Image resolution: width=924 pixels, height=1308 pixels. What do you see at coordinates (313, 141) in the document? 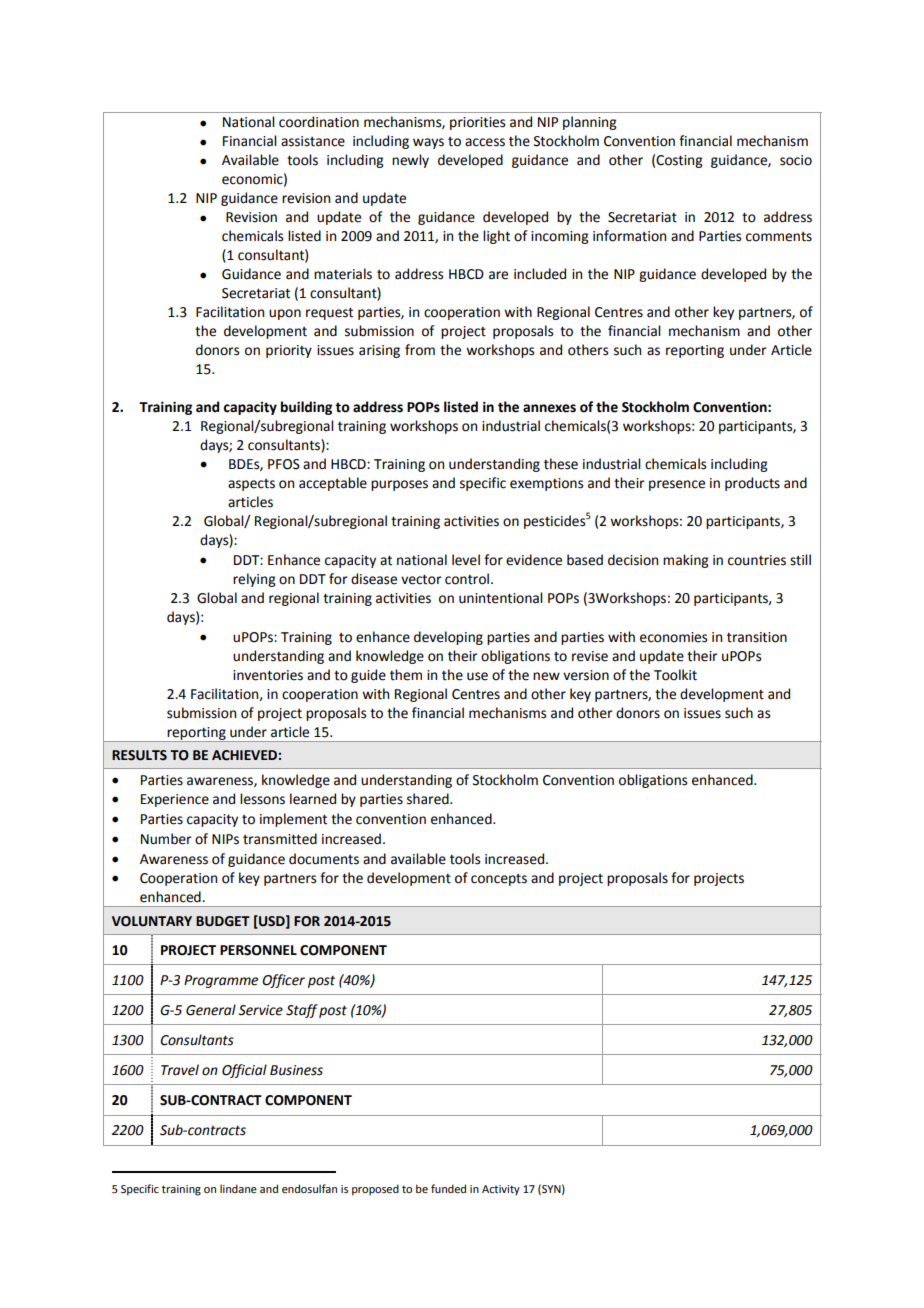
I see `assistance` at bounding box center [313, 141].
